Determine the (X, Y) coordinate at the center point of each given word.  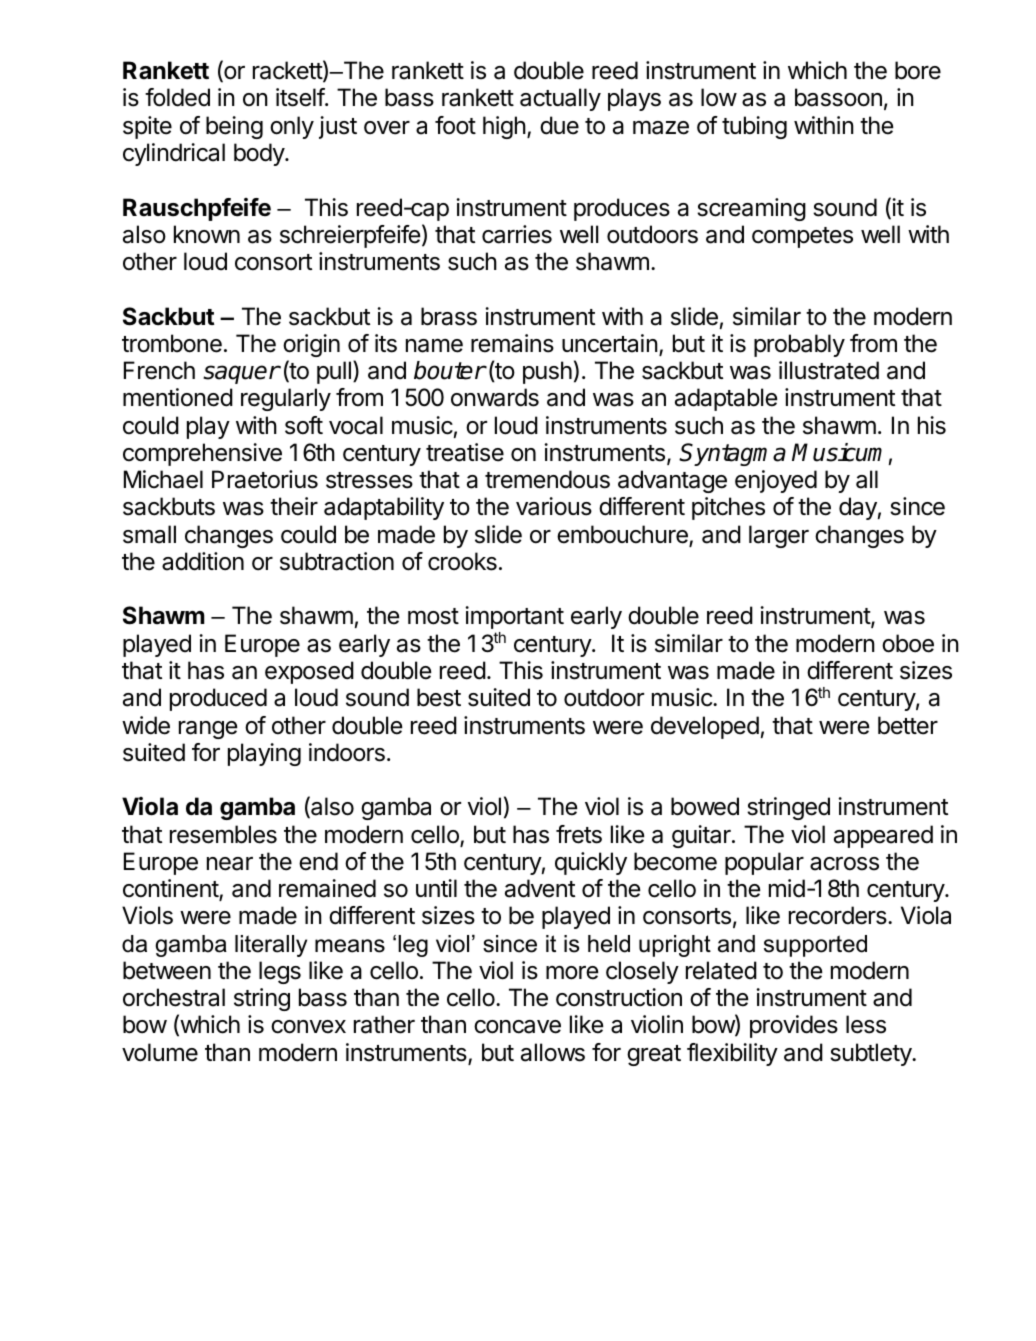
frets (579, 834)
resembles (223, 834)
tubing (754, 127)
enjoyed (776, 481)
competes (802, 237)
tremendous (547, 479)
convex (308, 1027)
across (844, 864)
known (207, 234)
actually (560, 99)
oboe (908, 643)
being (234, 127)
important (514, 617)
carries (517, 234)
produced (218, 699)
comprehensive (202, 454)
